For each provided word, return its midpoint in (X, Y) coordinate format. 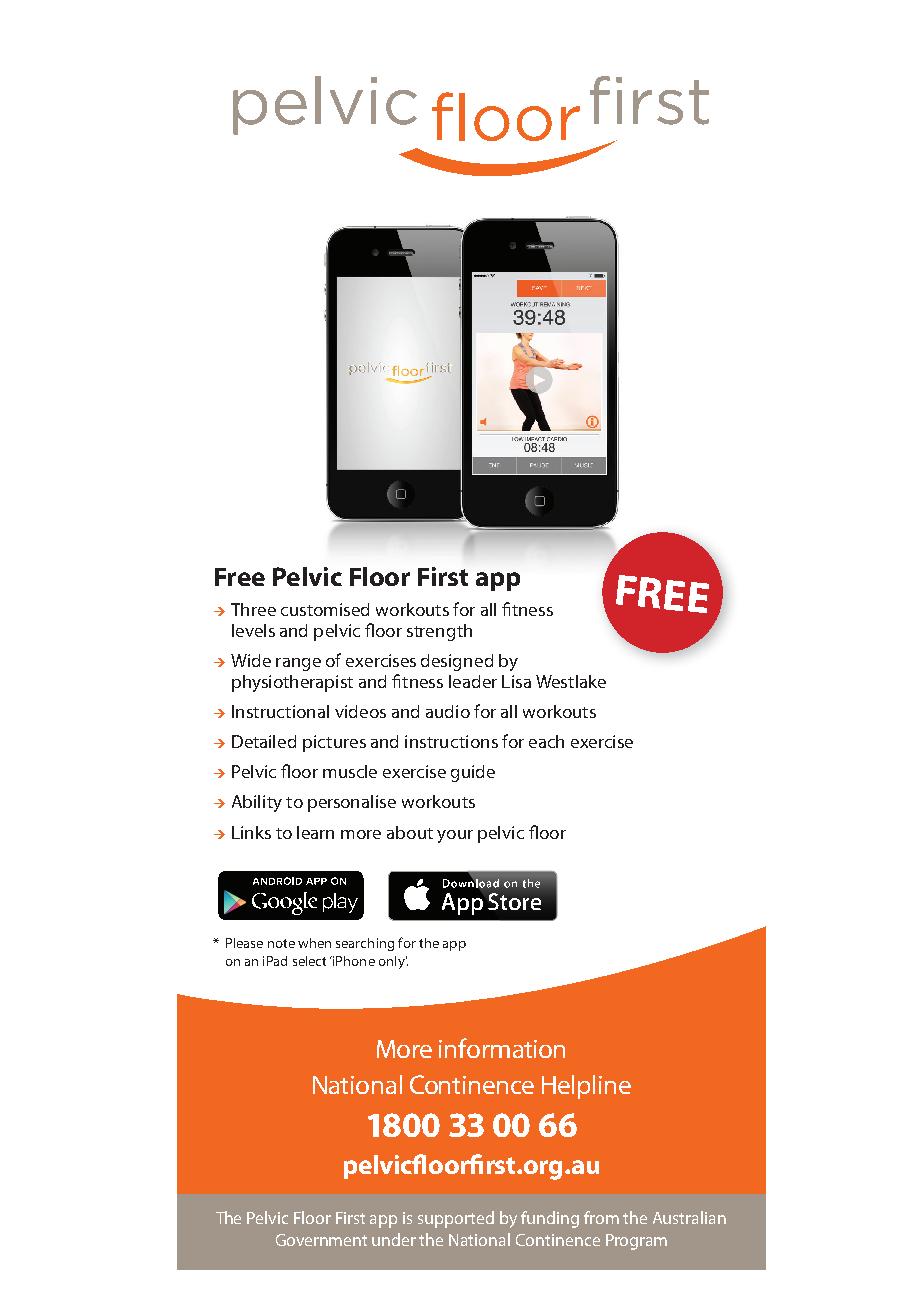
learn (315, 832)
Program (636, 1242)
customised (325, 609)
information (502, 1048)
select (309, 961)
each (546, 741)
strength (439, 632)
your (455, 836)
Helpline (586, 1087)
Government (321, 1240)
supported (456, 1219)
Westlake (571, 681)
